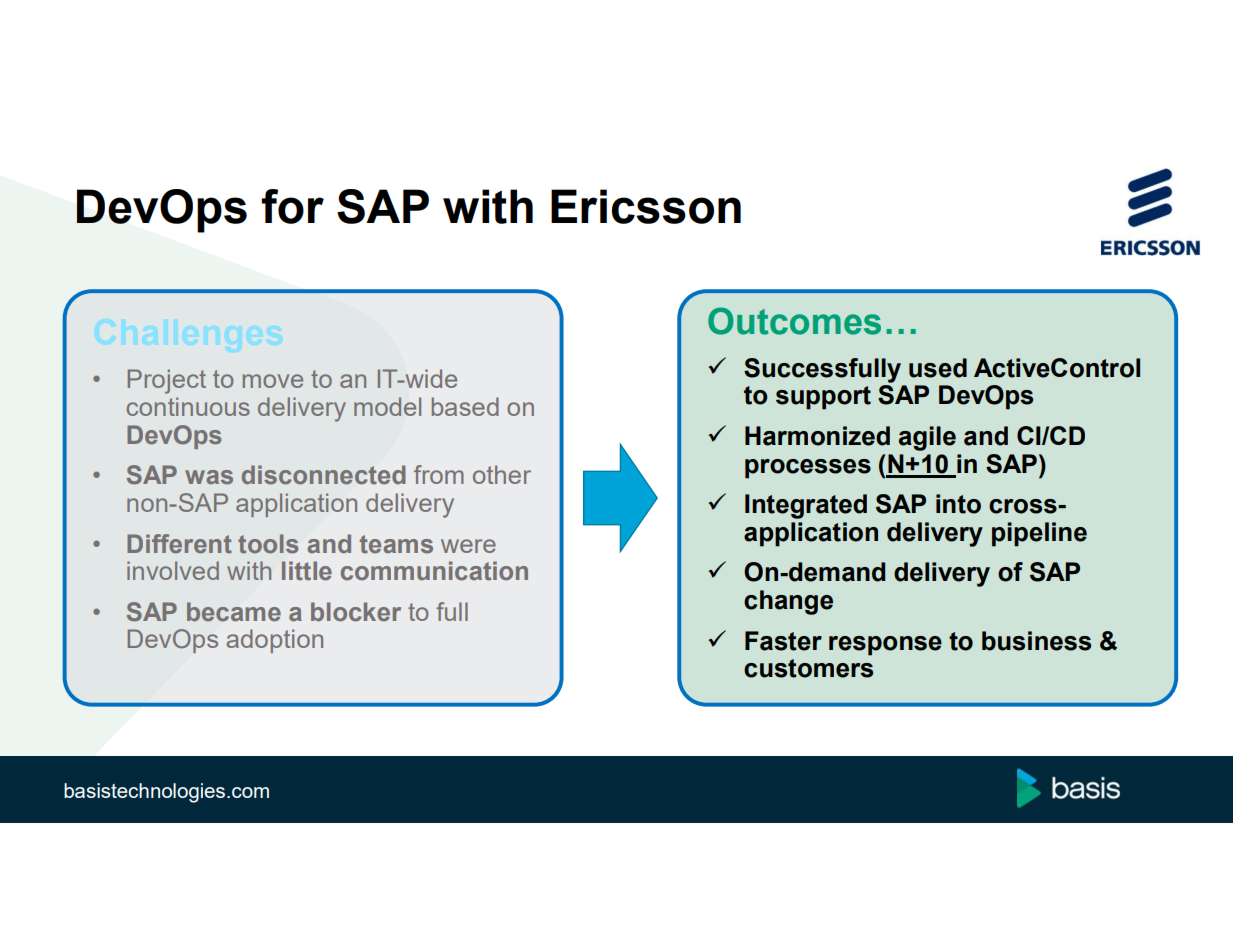  I want to click on agile, so click(927, 438).
